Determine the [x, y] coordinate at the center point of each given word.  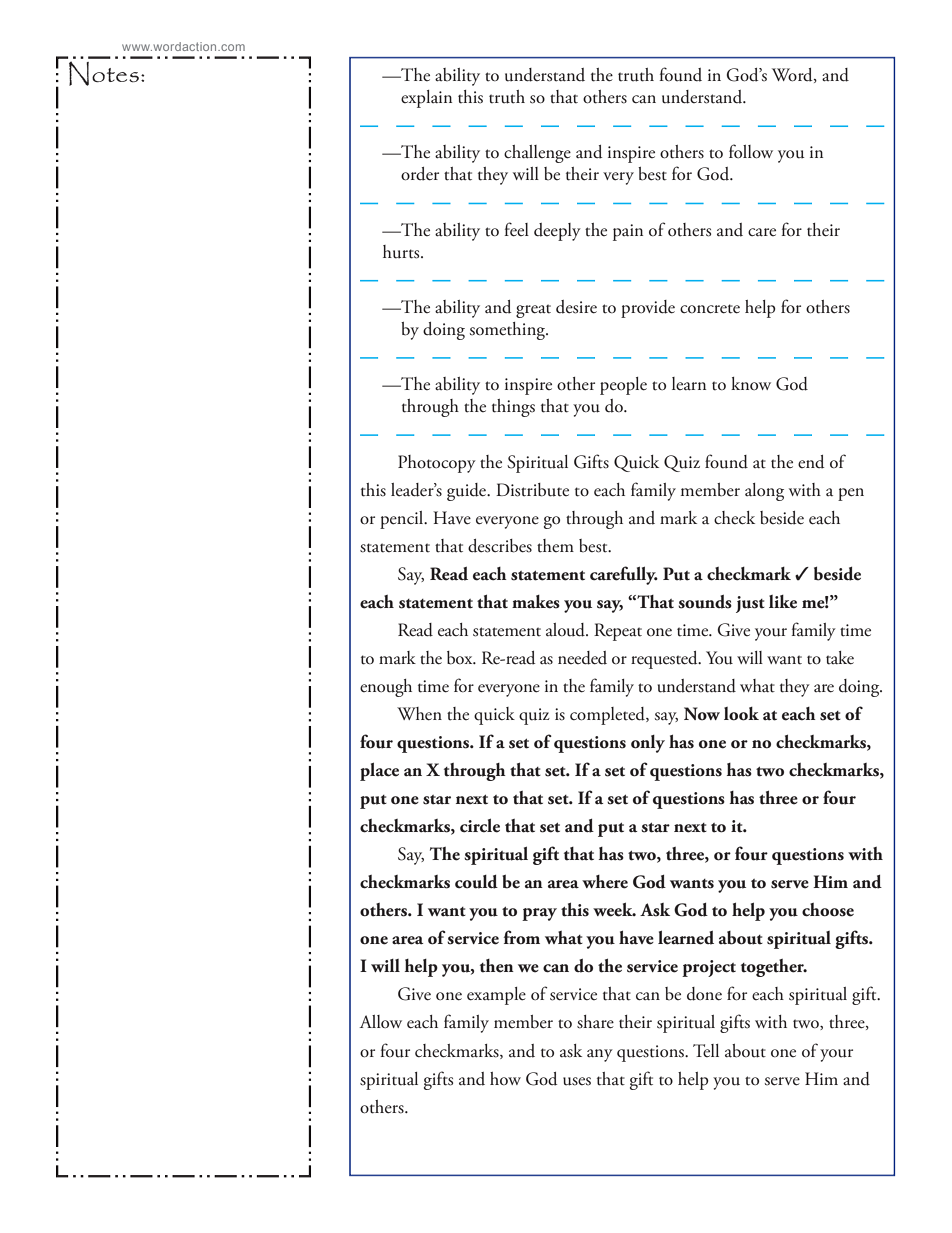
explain [426, 99]
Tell [706, 1050]
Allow [380, 1021]
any [600, 1055]
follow [751, 151]
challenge [537, 154]
